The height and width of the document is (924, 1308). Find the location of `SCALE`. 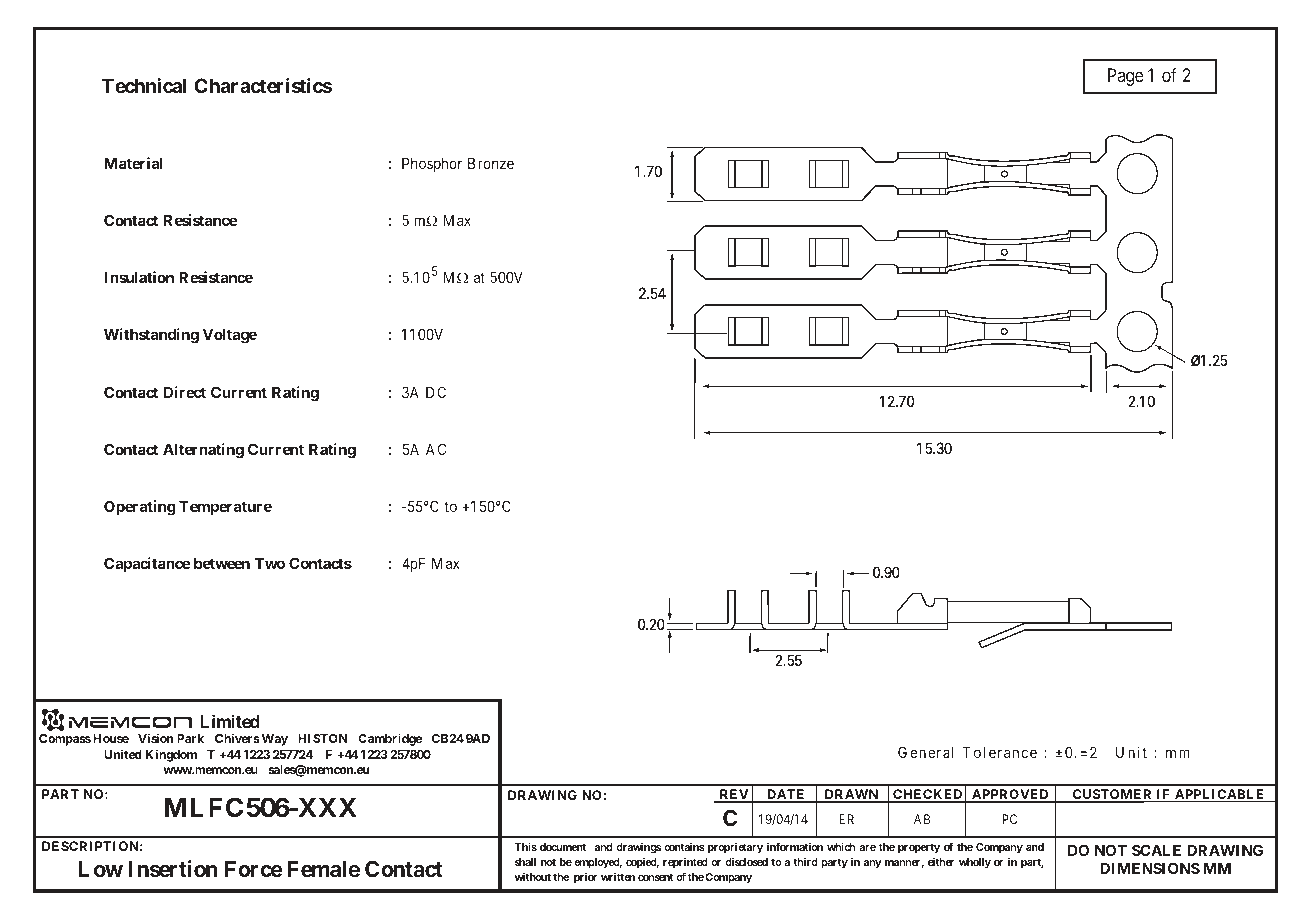

SCALE is located at coordinates (1156, 850).
